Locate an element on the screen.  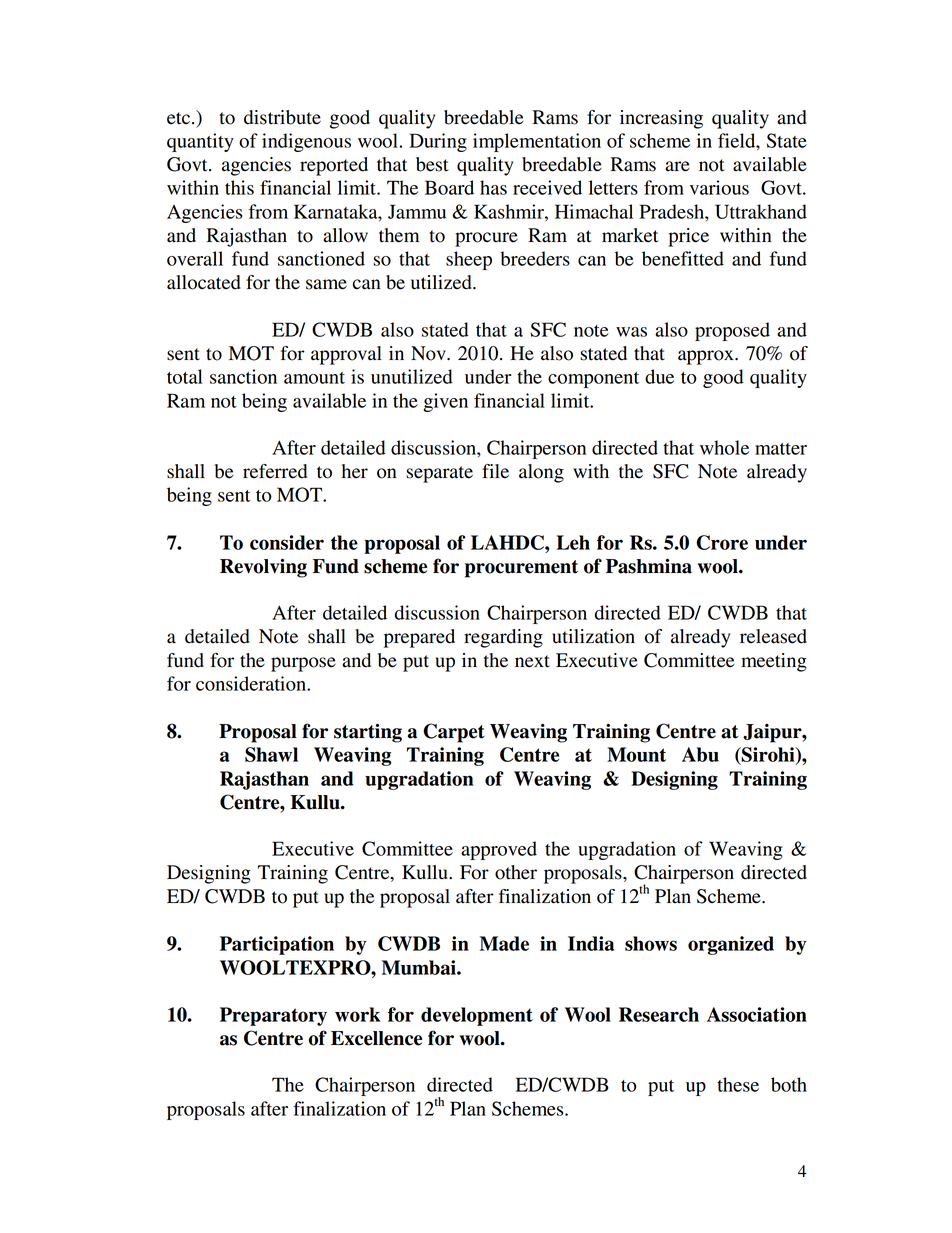
released is located at coordinates (773, 636).
